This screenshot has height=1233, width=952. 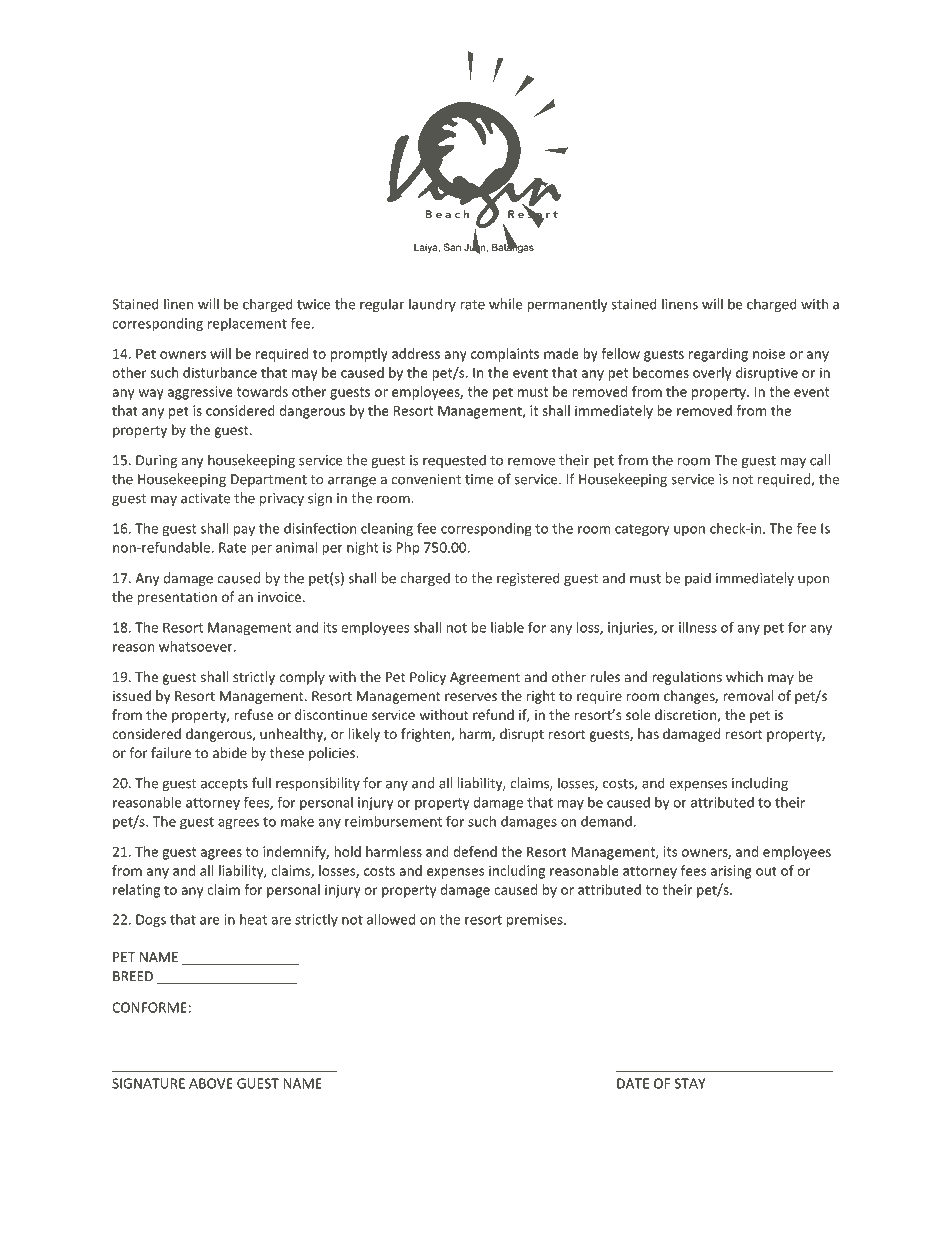 I want to click on regarding, so click(x=718, y=355).
